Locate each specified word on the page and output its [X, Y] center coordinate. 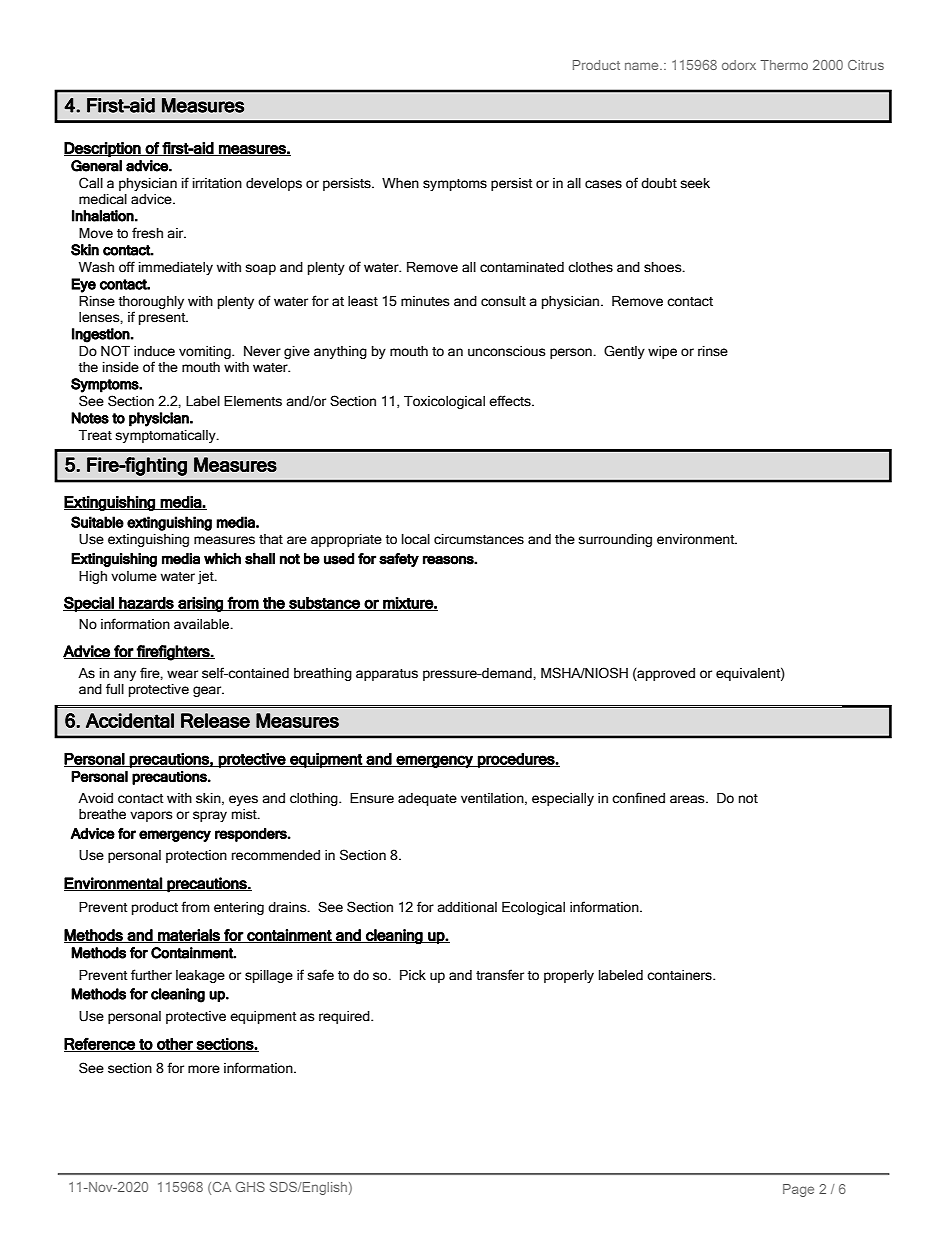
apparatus [387, 675]
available [203, 624]
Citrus [866, 65]
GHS [250, 1187]
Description [103, 149]
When [400, 183]
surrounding [615, 540]
